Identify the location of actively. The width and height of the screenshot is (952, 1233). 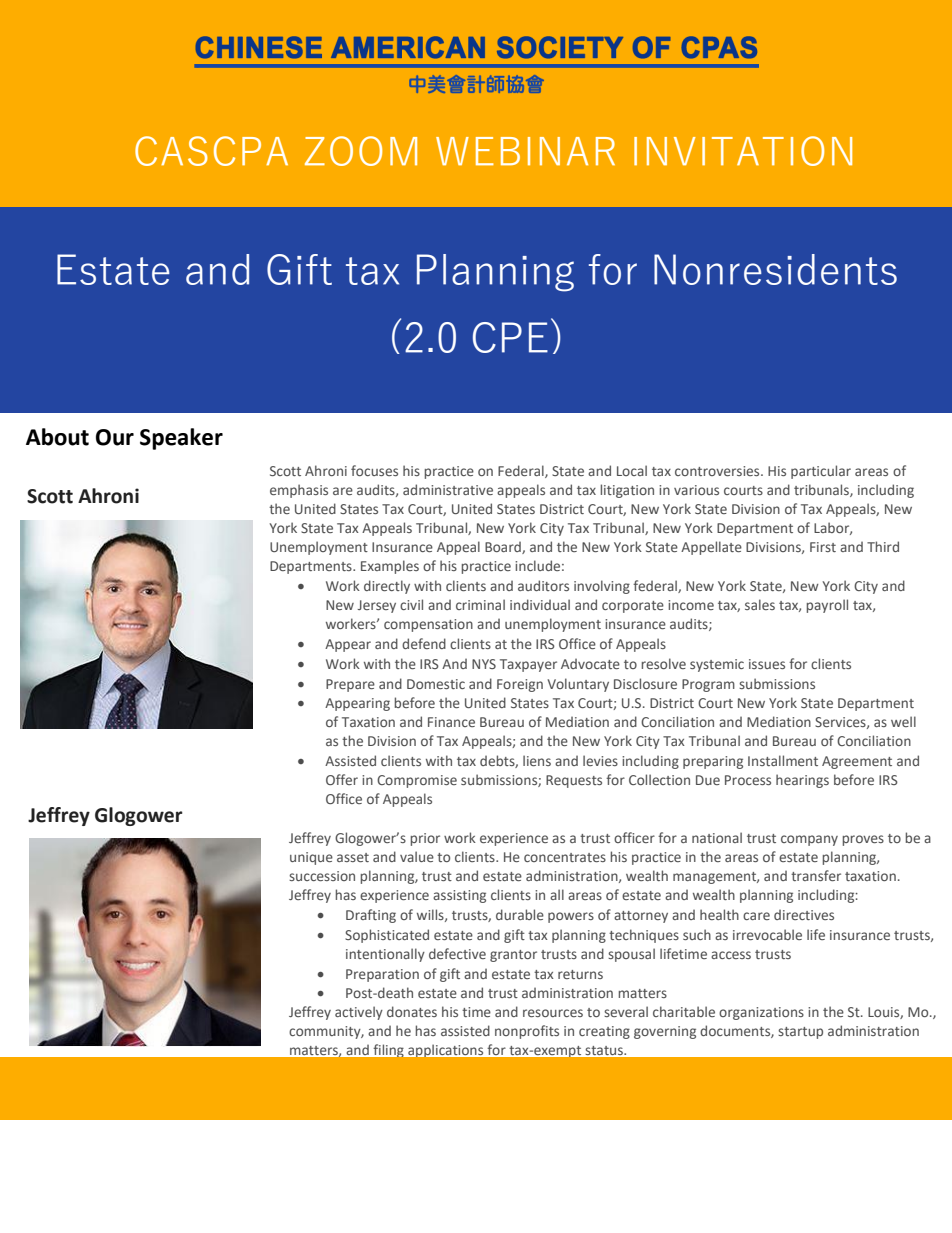
(359, 1013).
